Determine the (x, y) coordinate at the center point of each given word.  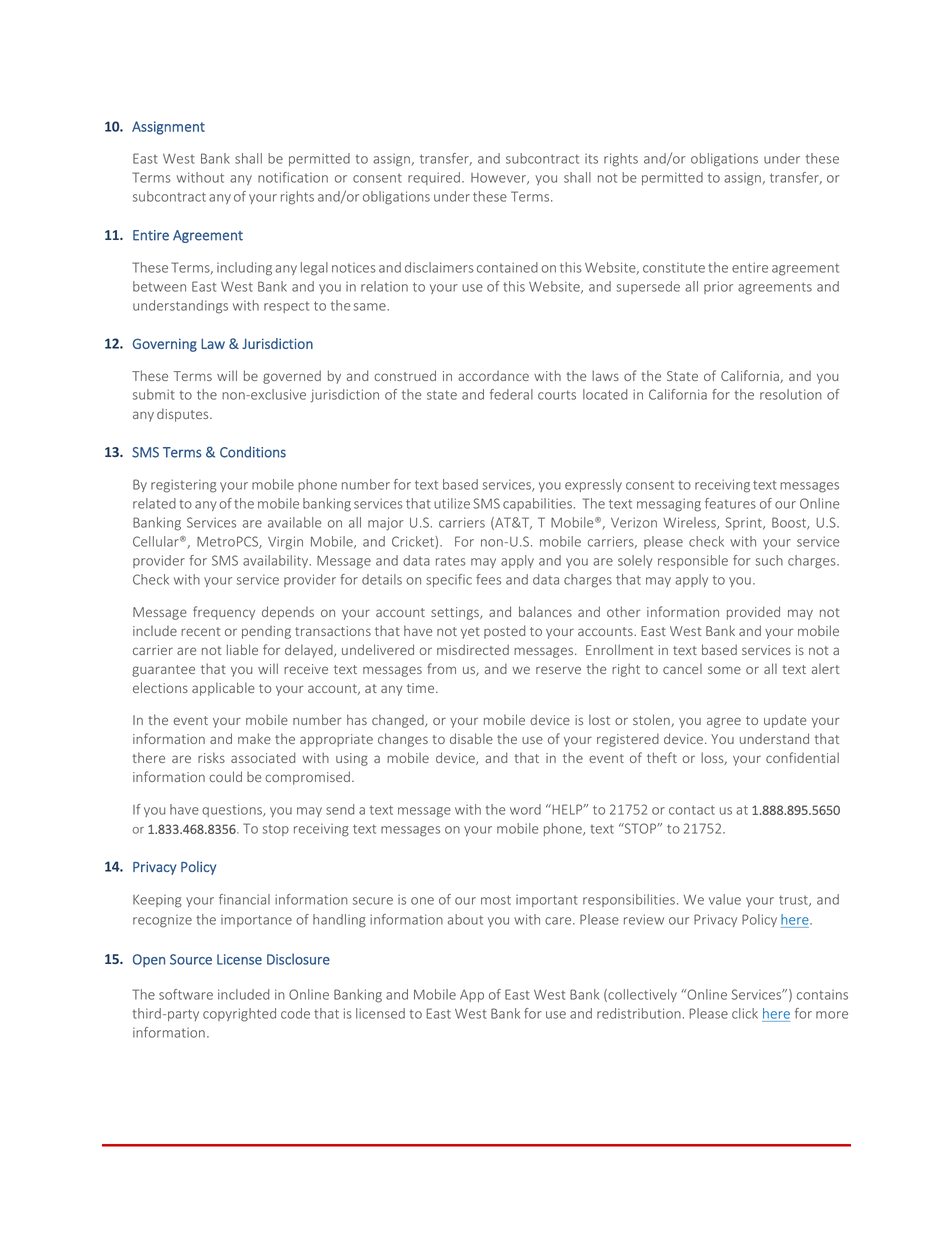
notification (293, 177)
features (730, 503)
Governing (165, 345)
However (500, 179)
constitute (674, 268)
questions (233, 810)
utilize (452, 503)
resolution (791, 394)
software (186, 994)
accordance (493, 376)
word (525, 809)
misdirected (473, 649)
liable (242, 649)
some (724, 670)
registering (184, 486)
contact (692, 810)
